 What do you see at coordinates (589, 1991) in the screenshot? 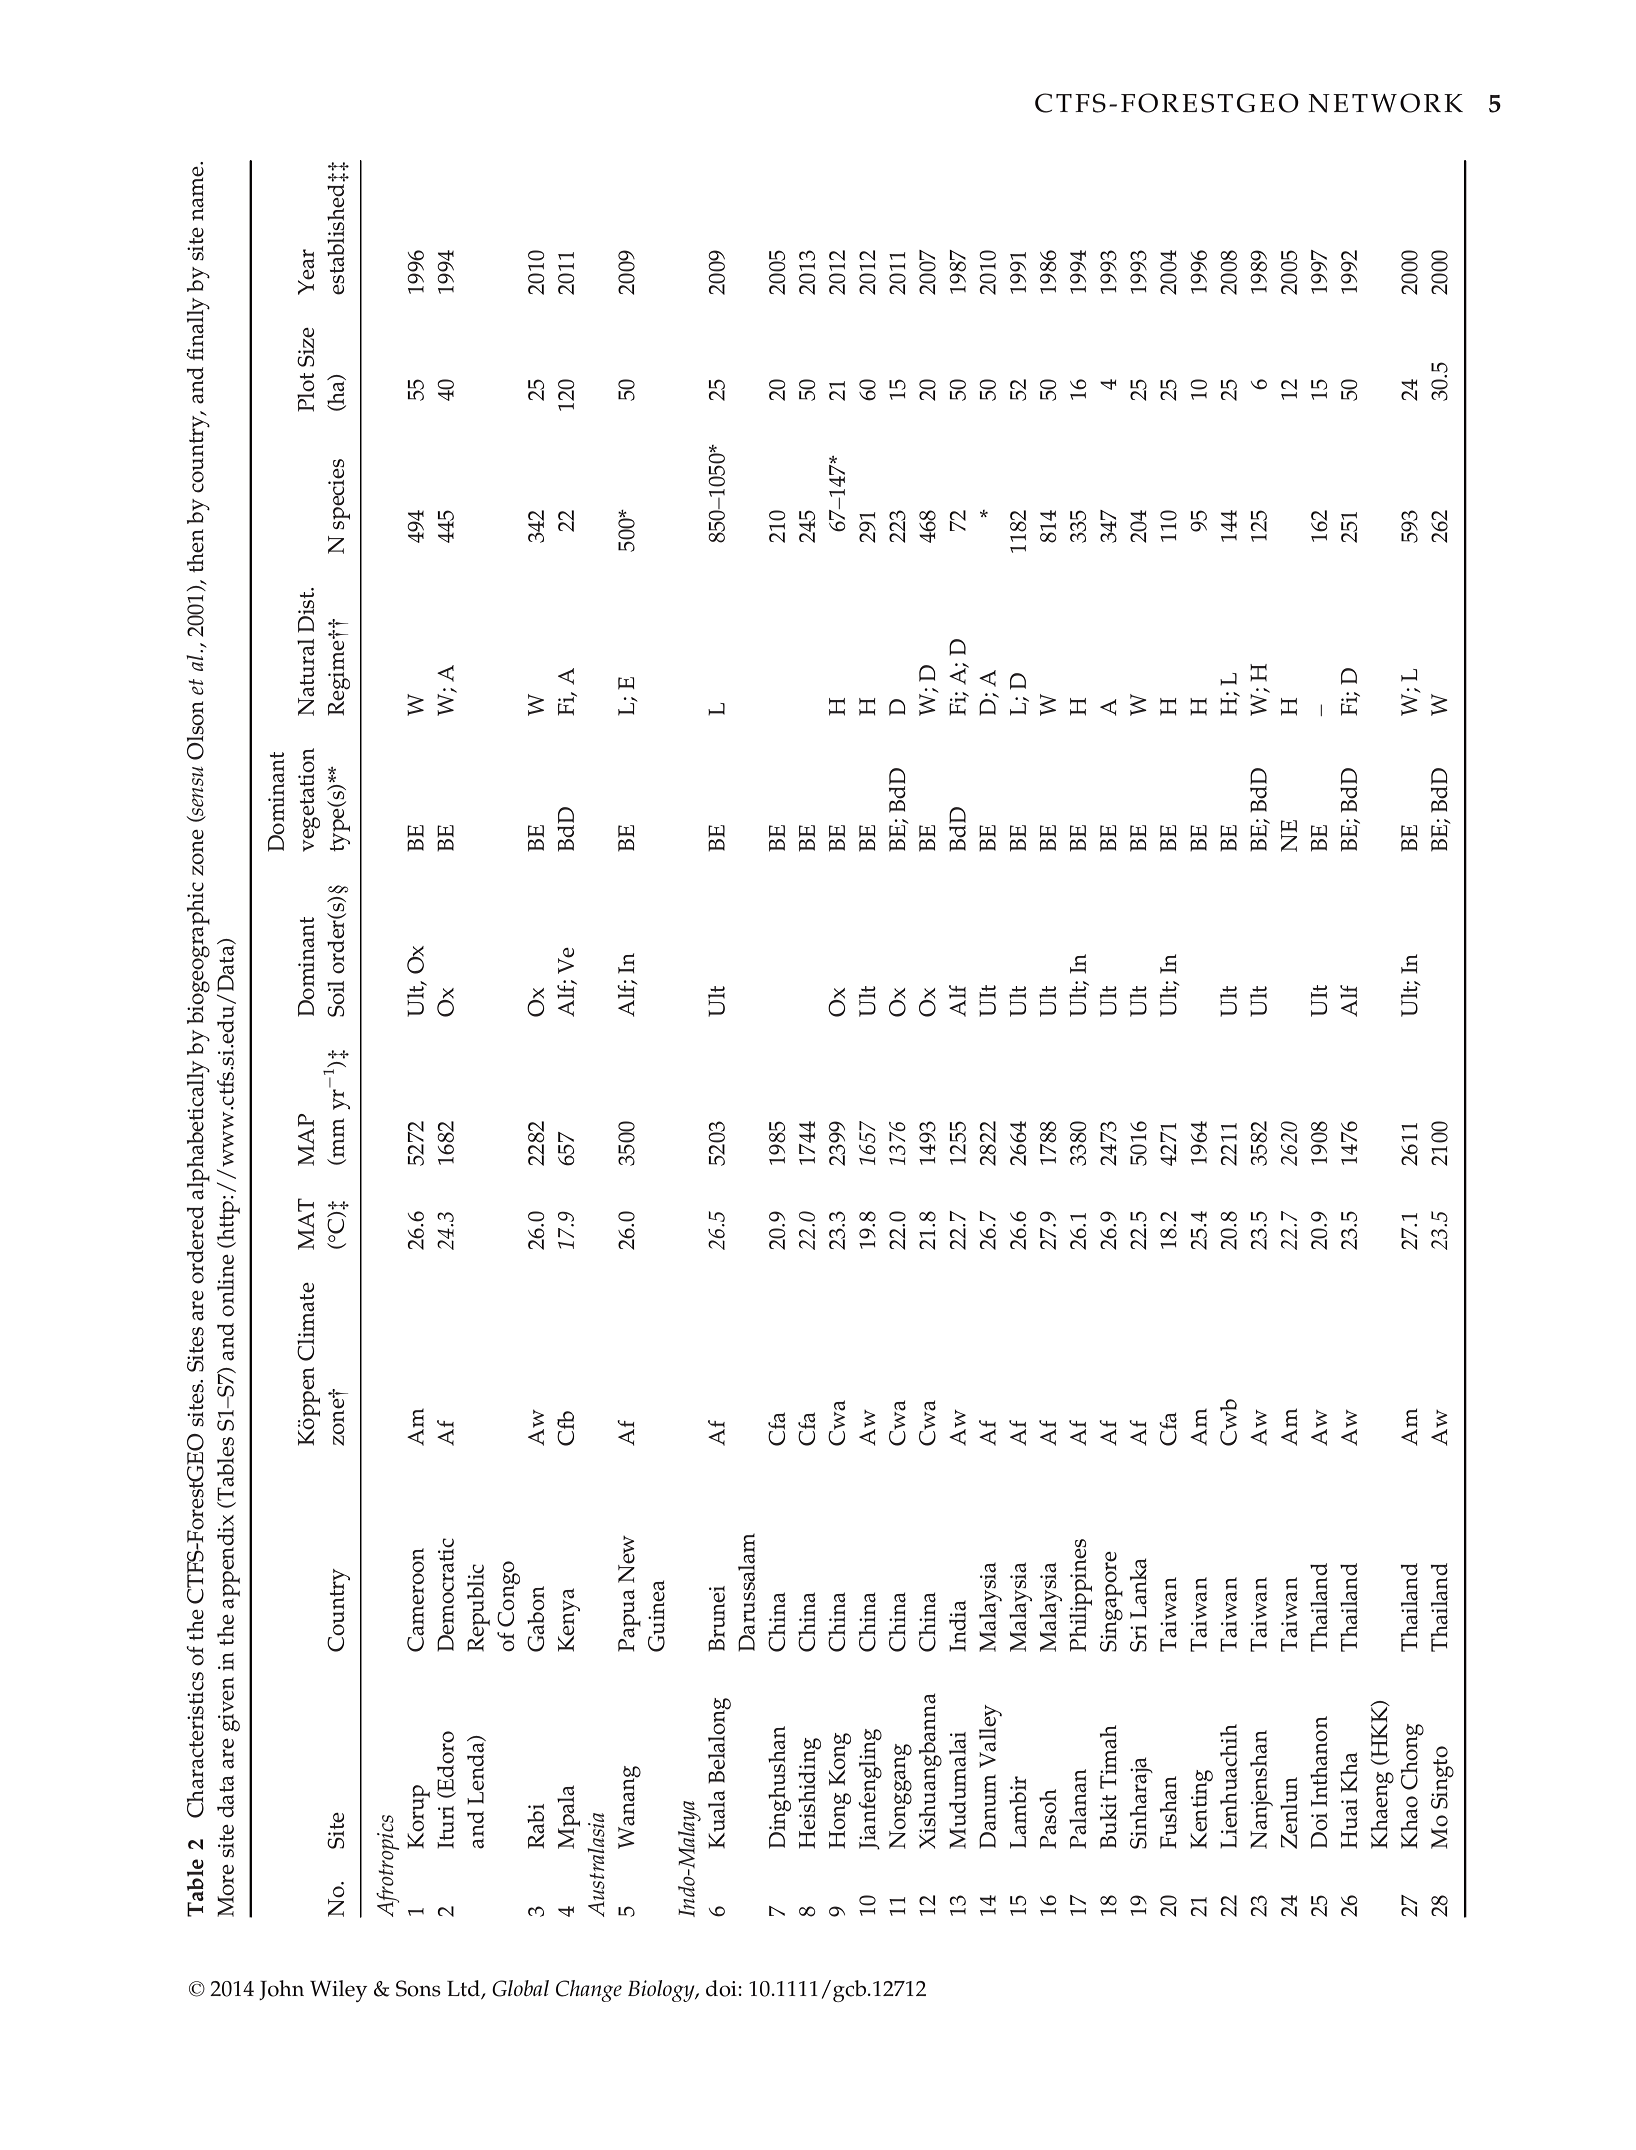
I see `Change` at bounding box center [589, 1991].
